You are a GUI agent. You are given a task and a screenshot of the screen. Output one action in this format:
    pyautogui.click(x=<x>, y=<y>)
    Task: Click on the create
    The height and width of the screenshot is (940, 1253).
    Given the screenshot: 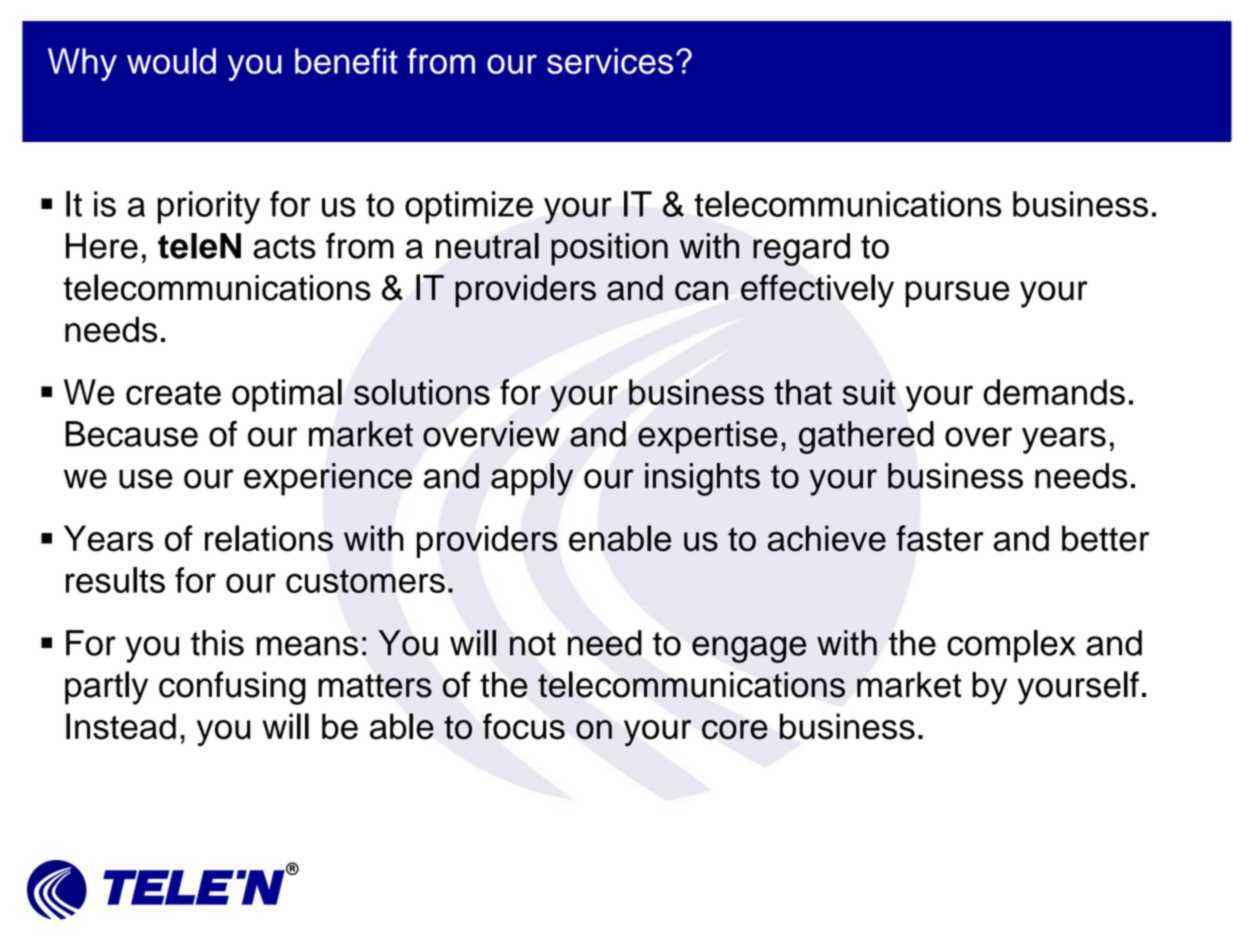 What is the action you would take?
    pyautogui.click(x=173, y=393)
